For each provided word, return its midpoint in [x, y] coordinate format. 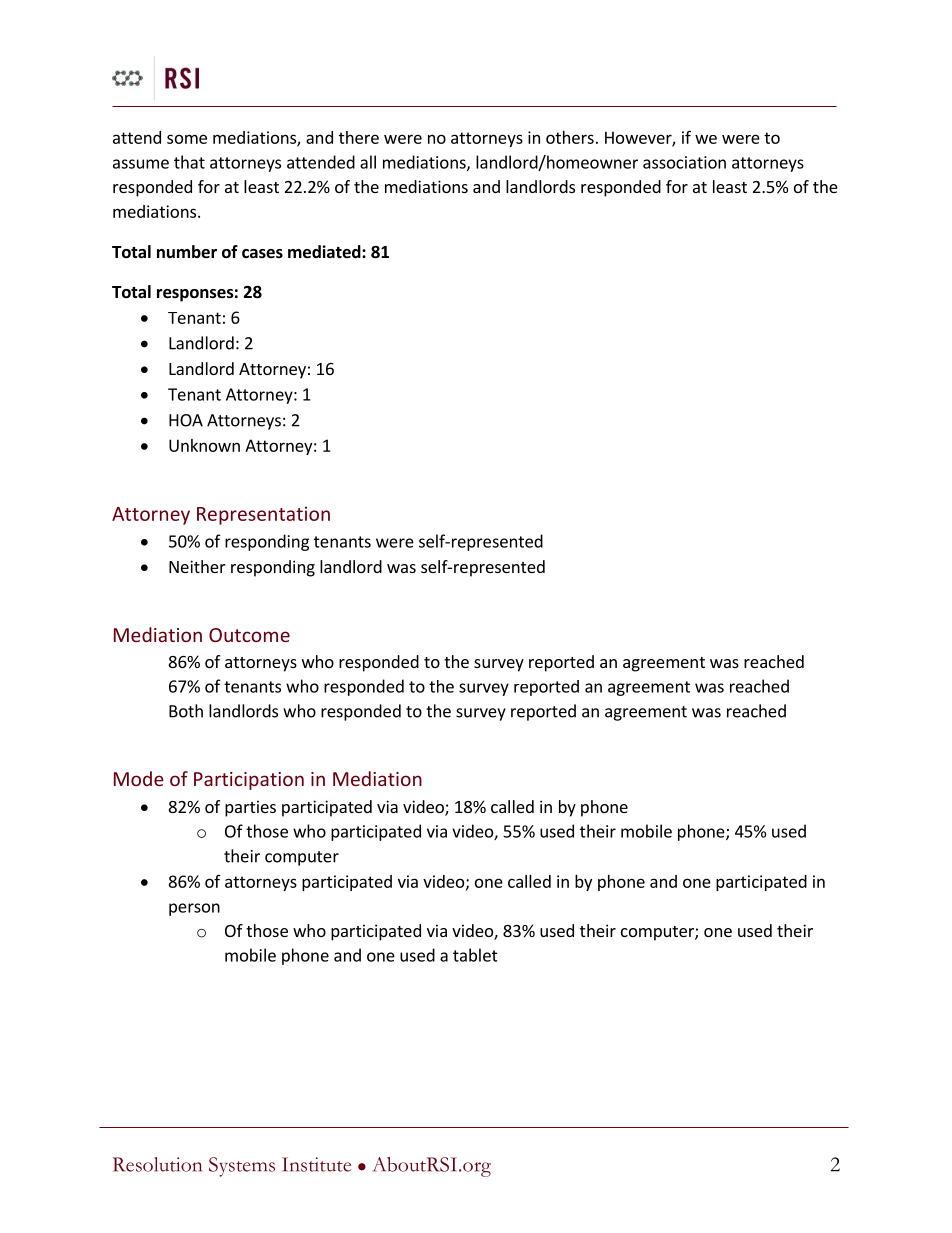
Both [186, 711]
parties [250, 808]
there [359, 137]
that [189, 162]
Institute [316, 1164]
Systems [242, 1167]
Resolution [157, 1164]
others [570, 137]
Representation [263, 515]
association [684, 162]
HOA [186, 420]
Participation [249, 781]
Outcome [249, 635]
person [194, 909]
